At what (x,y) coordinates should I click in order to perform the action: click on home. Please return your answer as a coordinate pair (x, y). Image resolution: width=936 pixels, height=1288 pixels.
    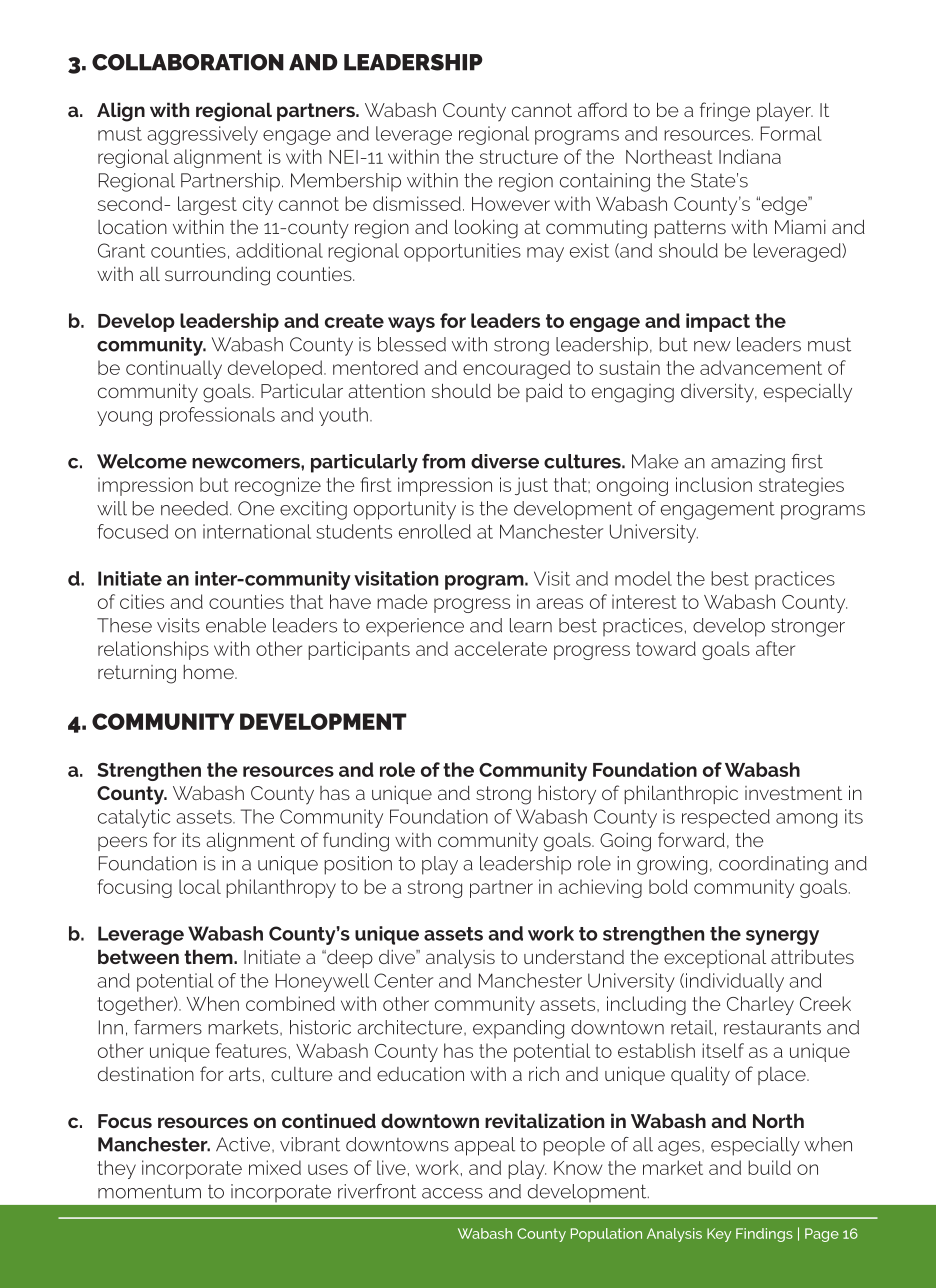
    Looking at the image, I should click on (209, 672).
